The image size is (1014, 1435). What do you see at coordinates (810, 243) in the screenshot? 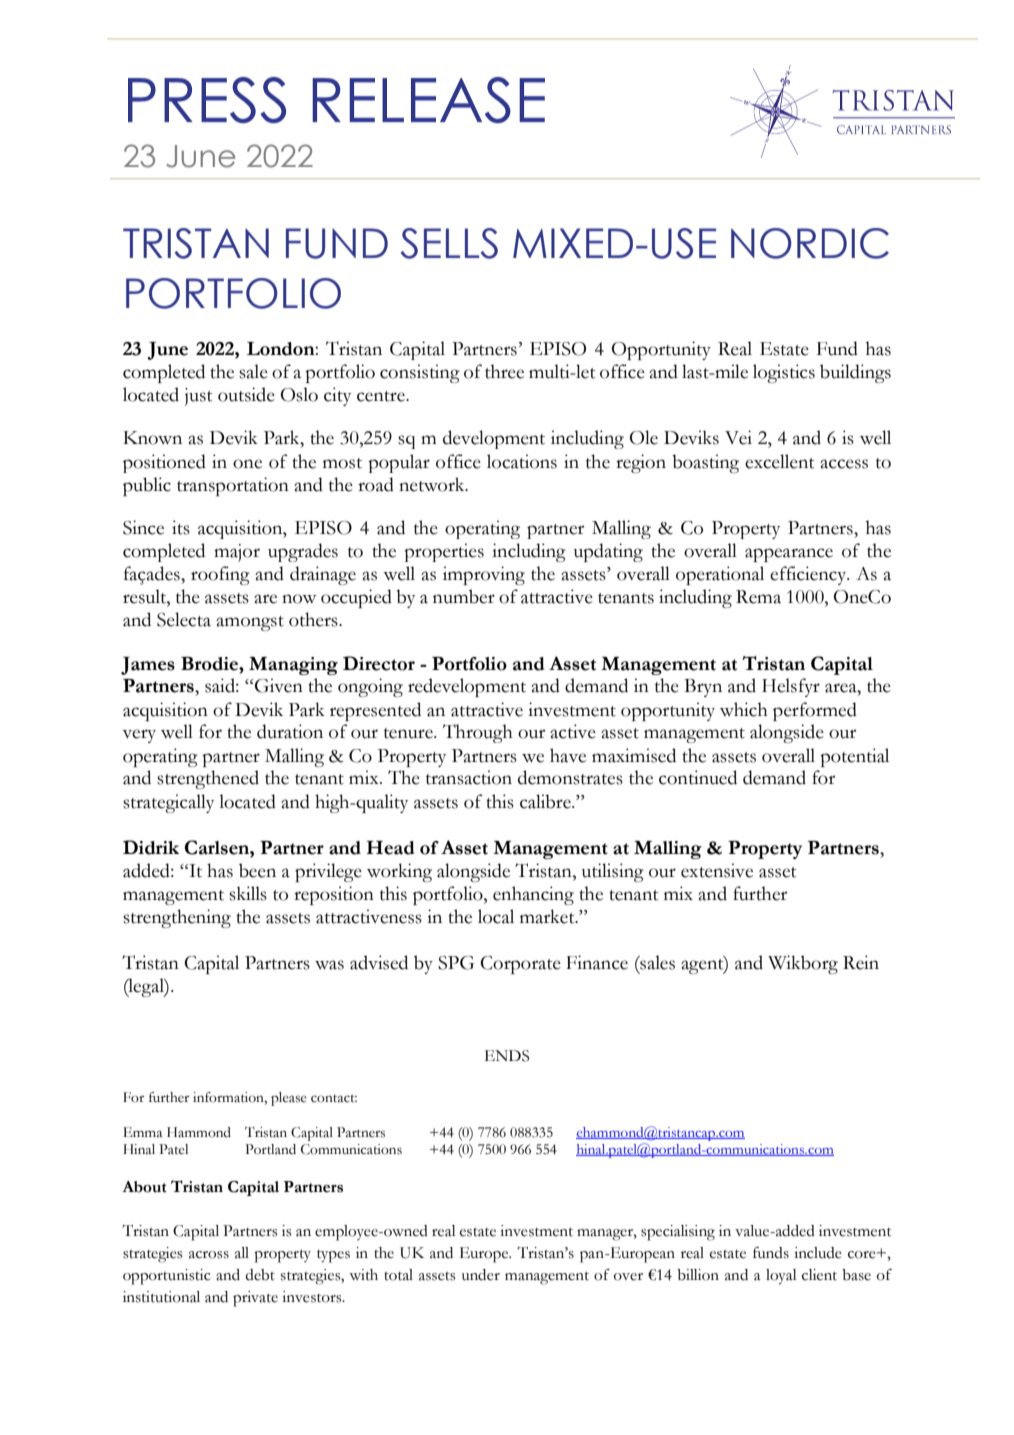
I see `NORDIC` at bounding box center [810, 243].
